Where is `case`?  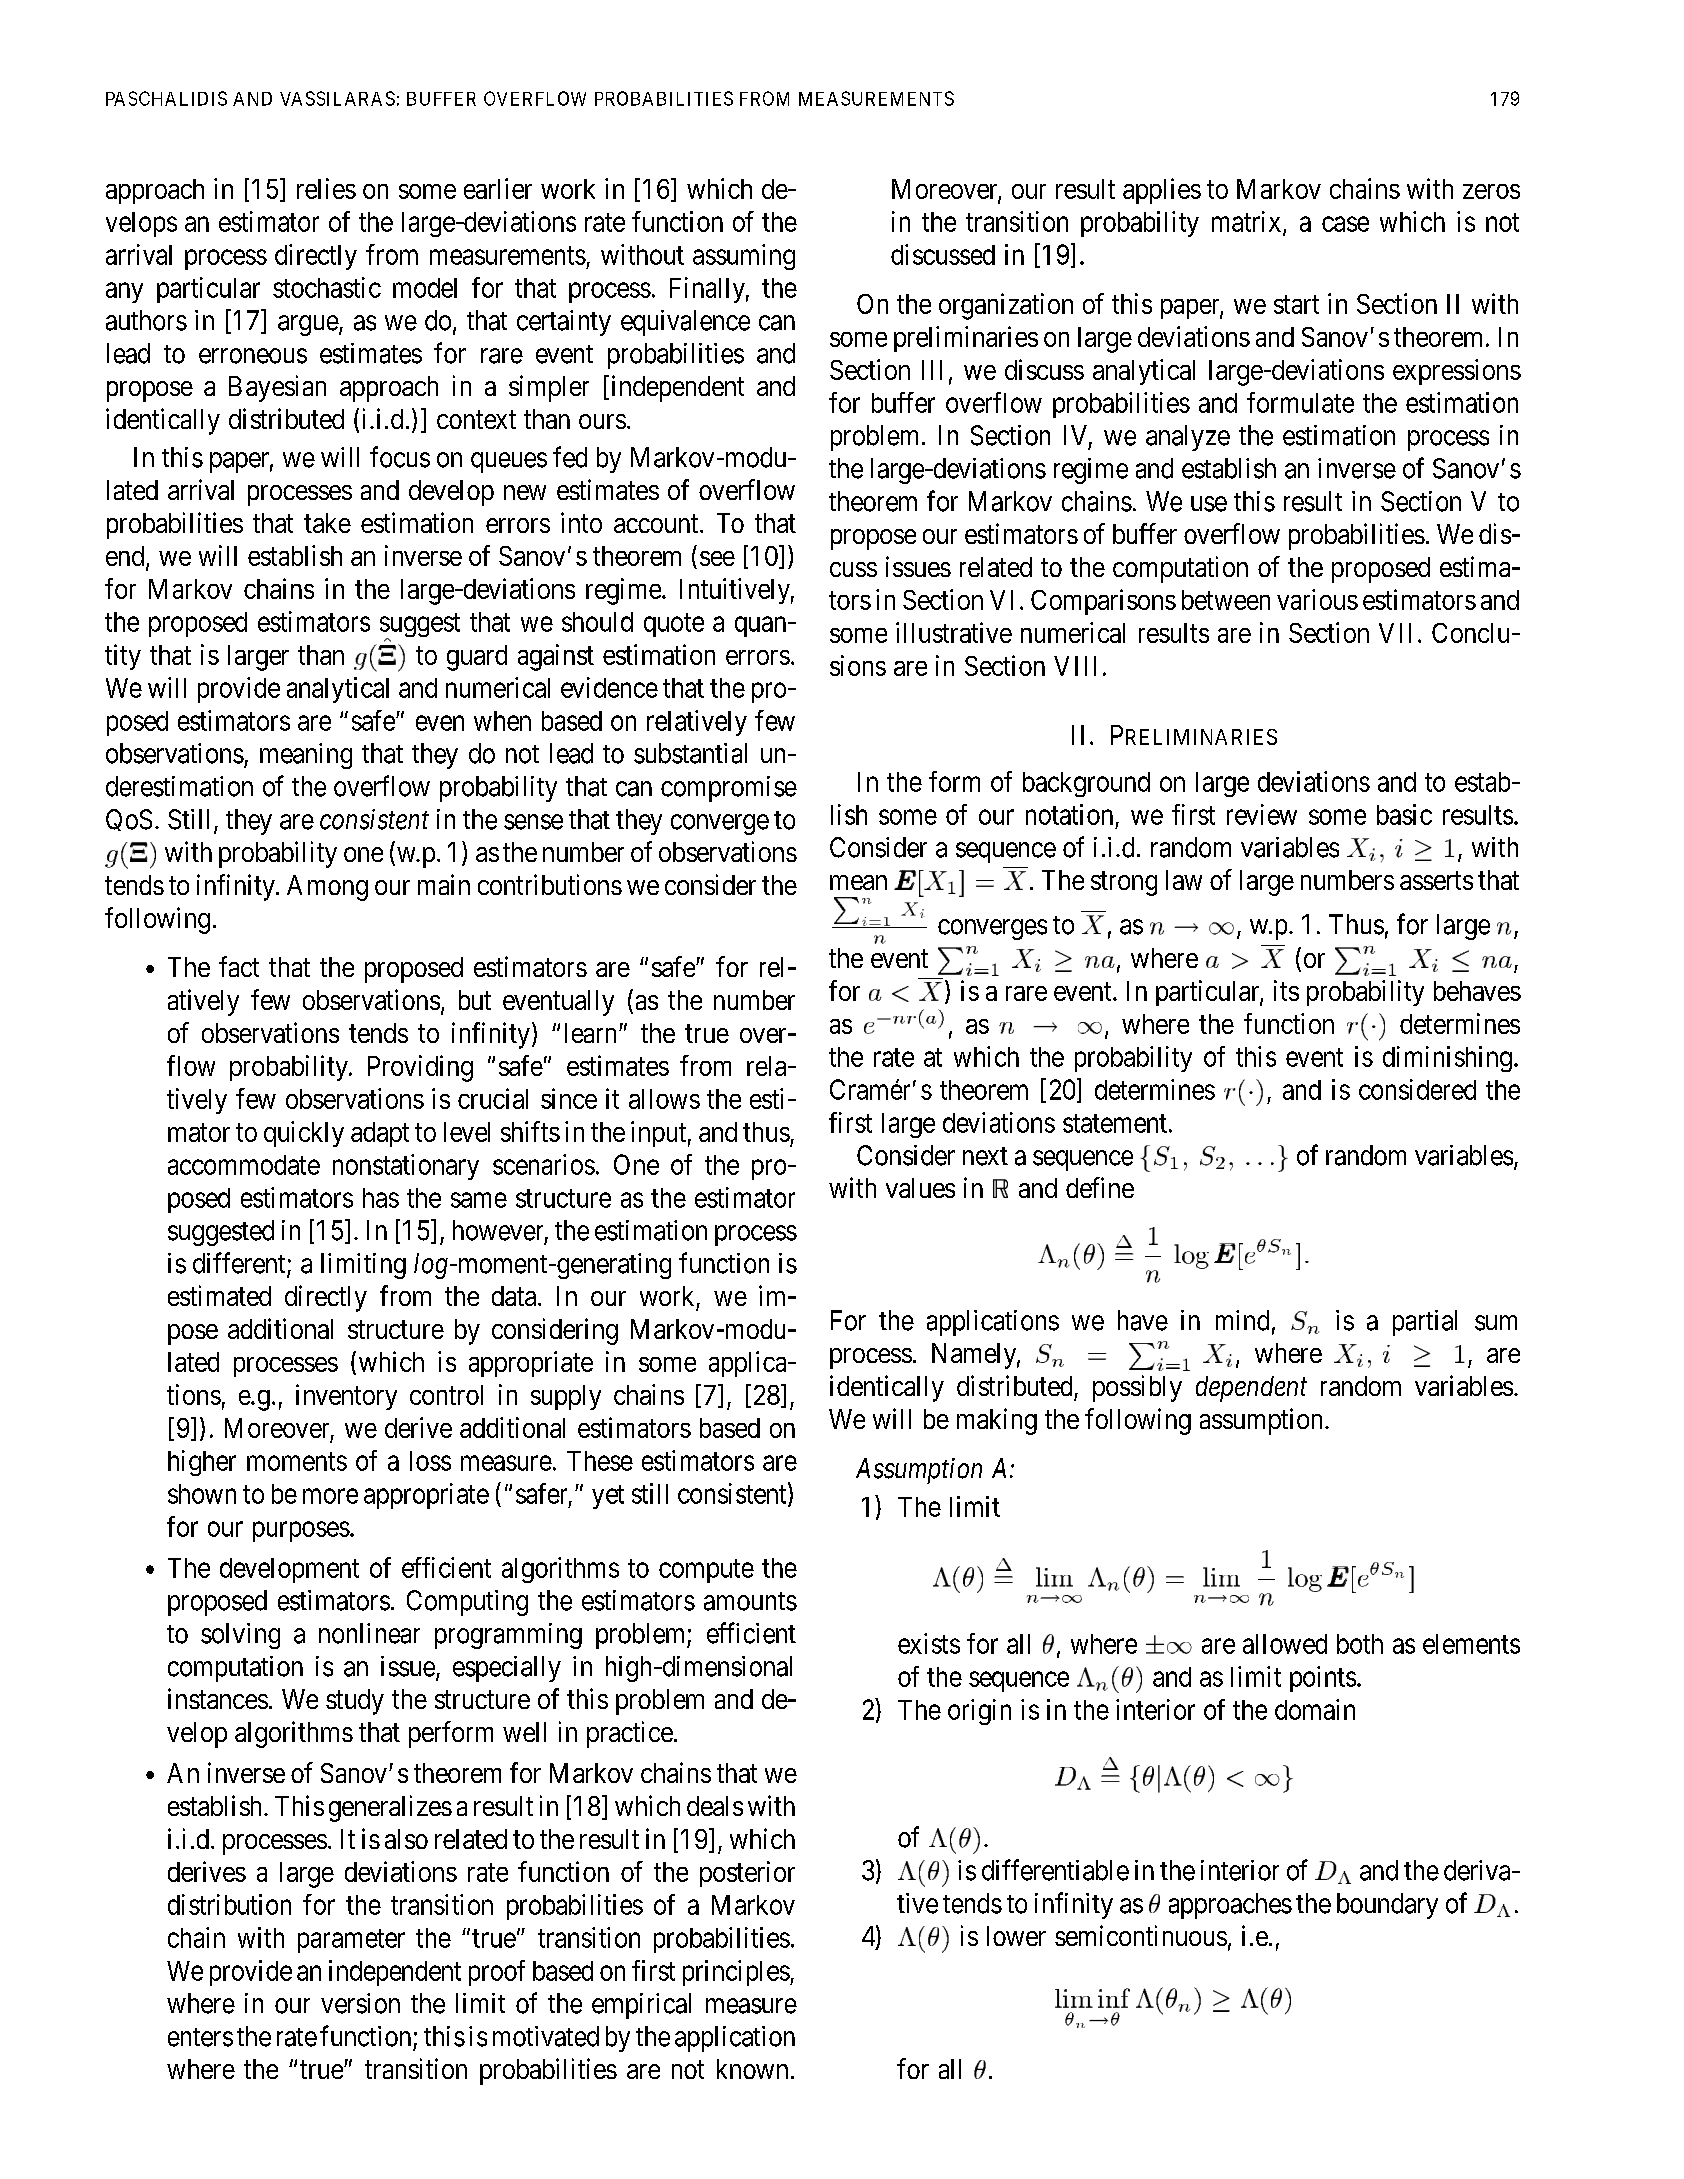
case is located at coordinates (1345, 224).
